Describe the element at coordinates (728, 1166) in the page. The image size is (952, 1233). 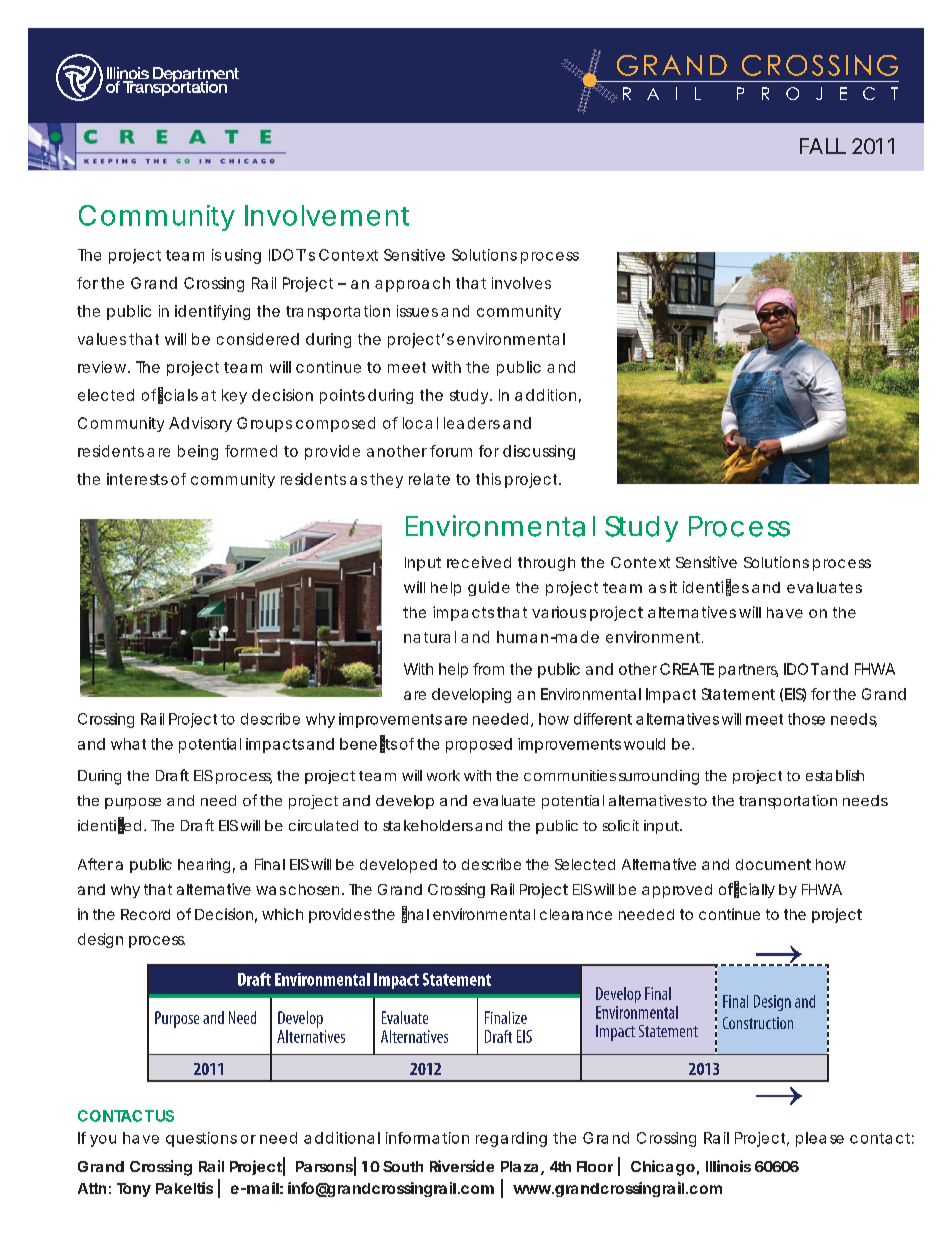
I see `Illinois` at that location.
